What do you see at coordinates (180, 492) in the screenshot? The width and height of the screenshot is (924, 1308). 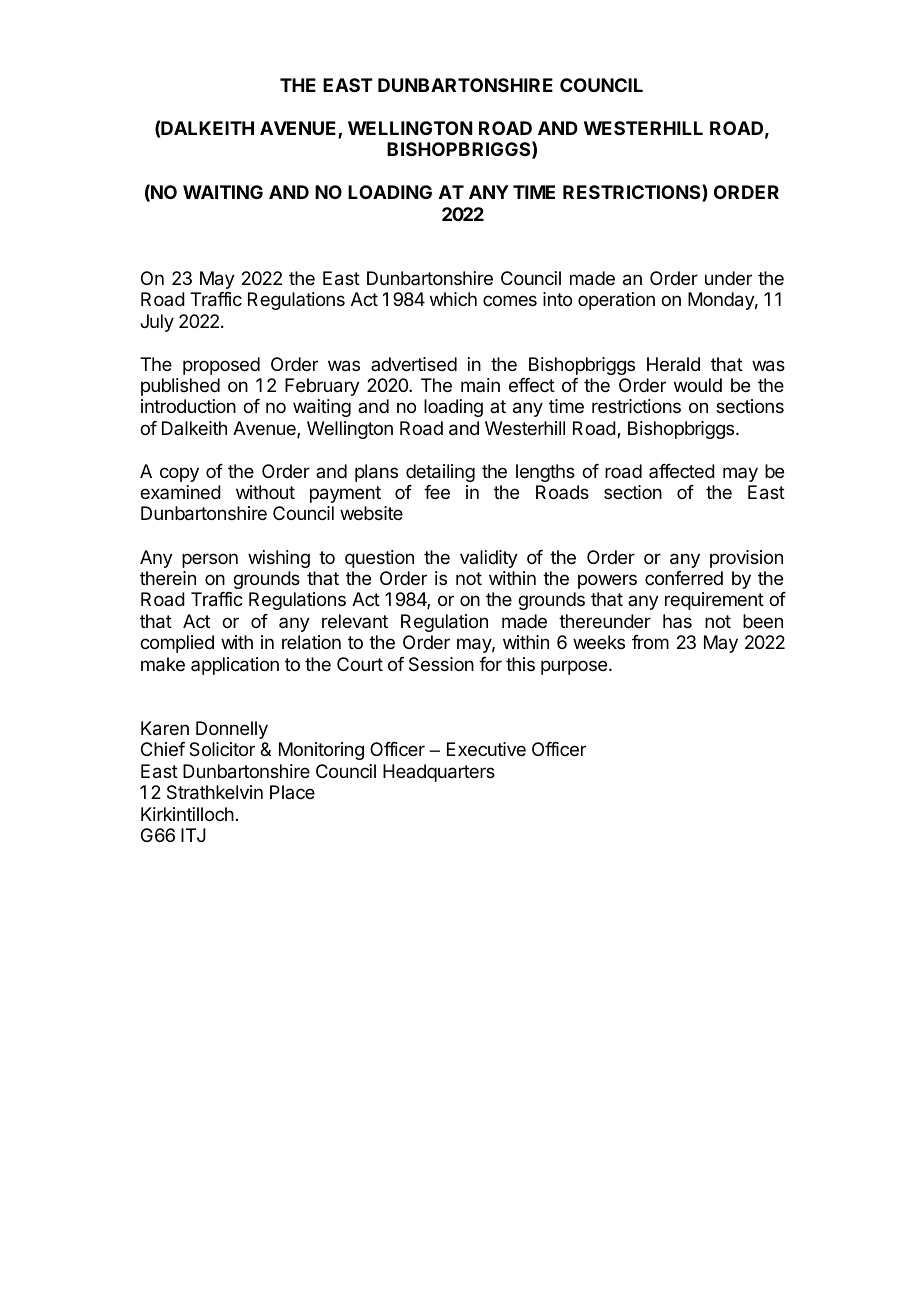 I see `examined` at bounding box center [180, 492].
